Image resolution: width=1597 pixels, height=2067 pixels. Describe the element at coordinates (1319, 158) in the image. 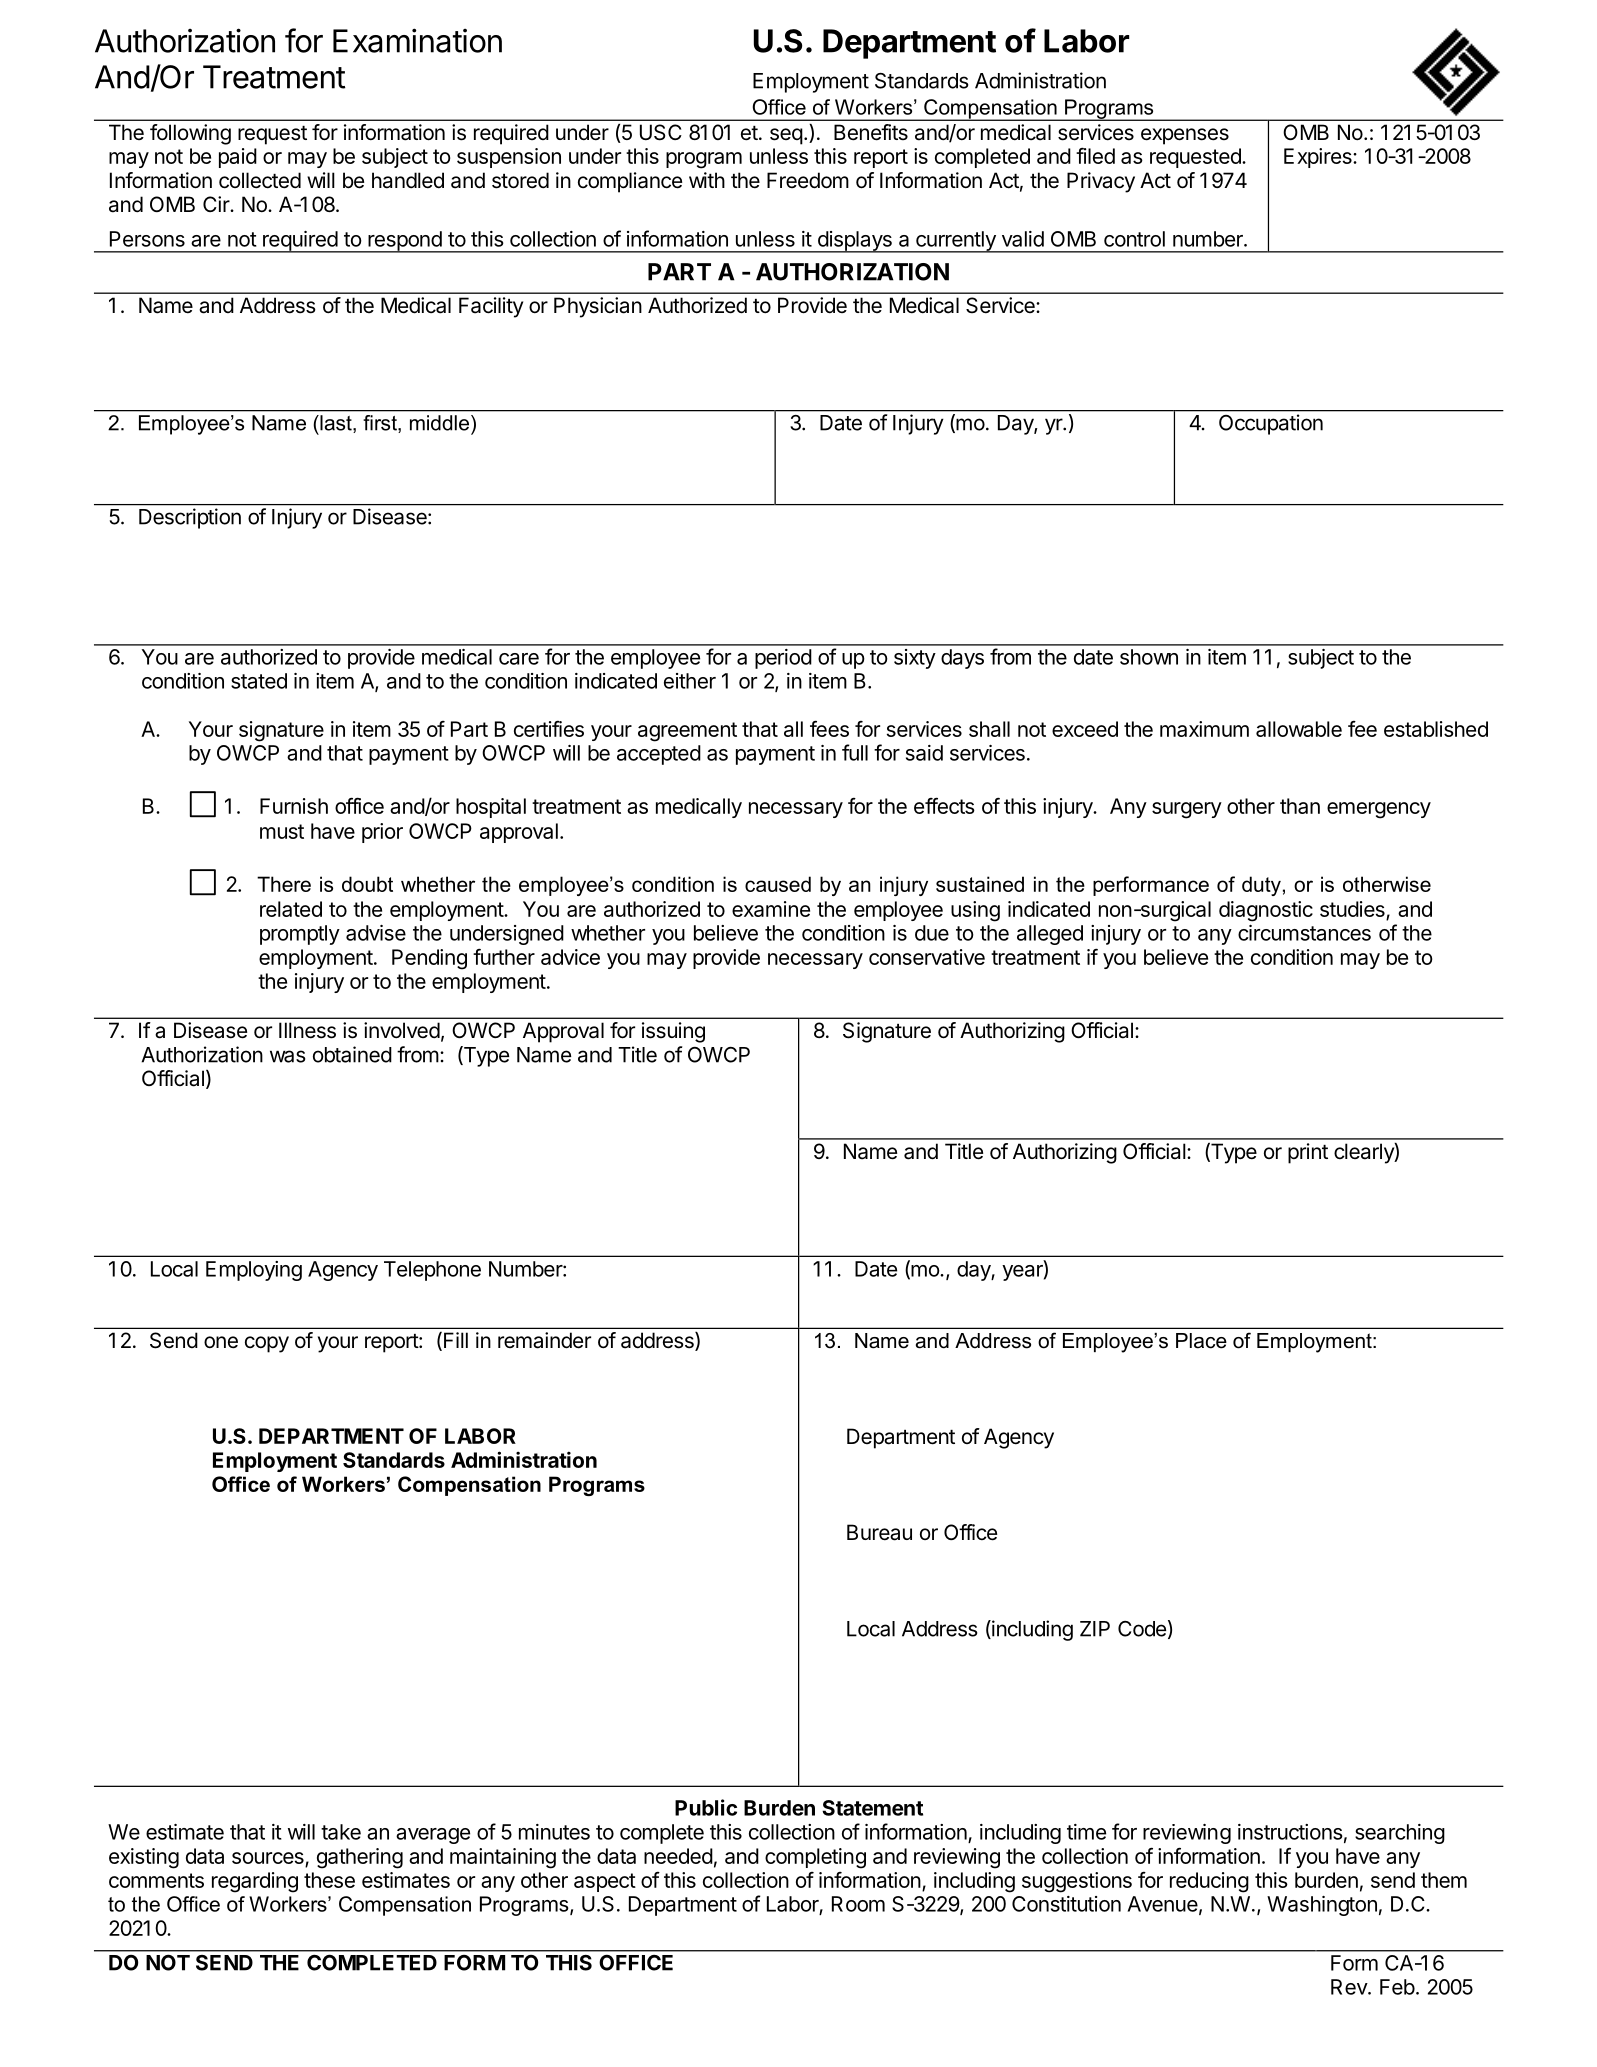

I see `Expires` at that location.
